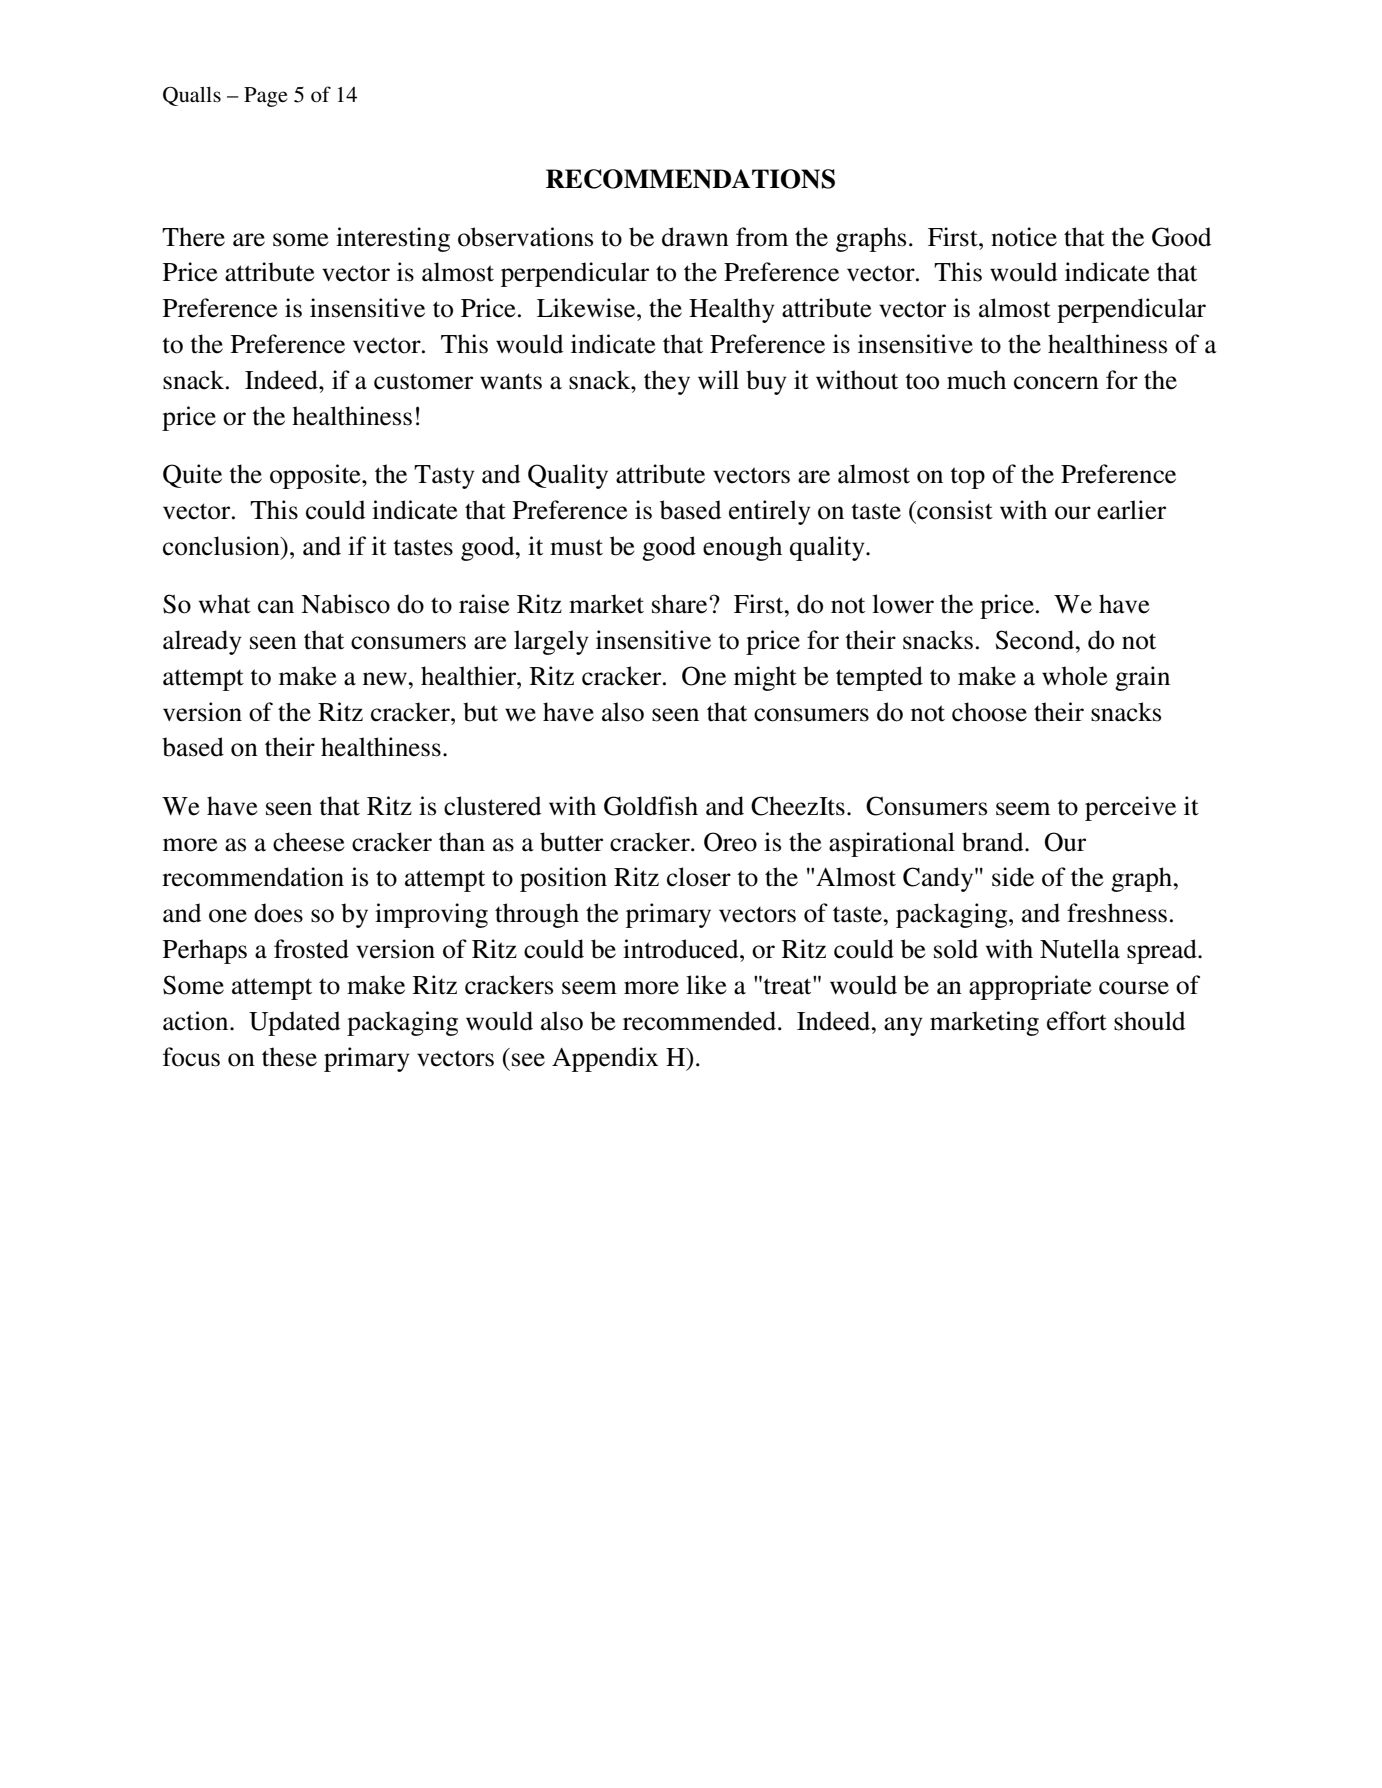 The image size is (1382, 1788). What do you see at coordinates (345, 604) in the document?
I see `Nabisco` at bounding box center [345, 604].
